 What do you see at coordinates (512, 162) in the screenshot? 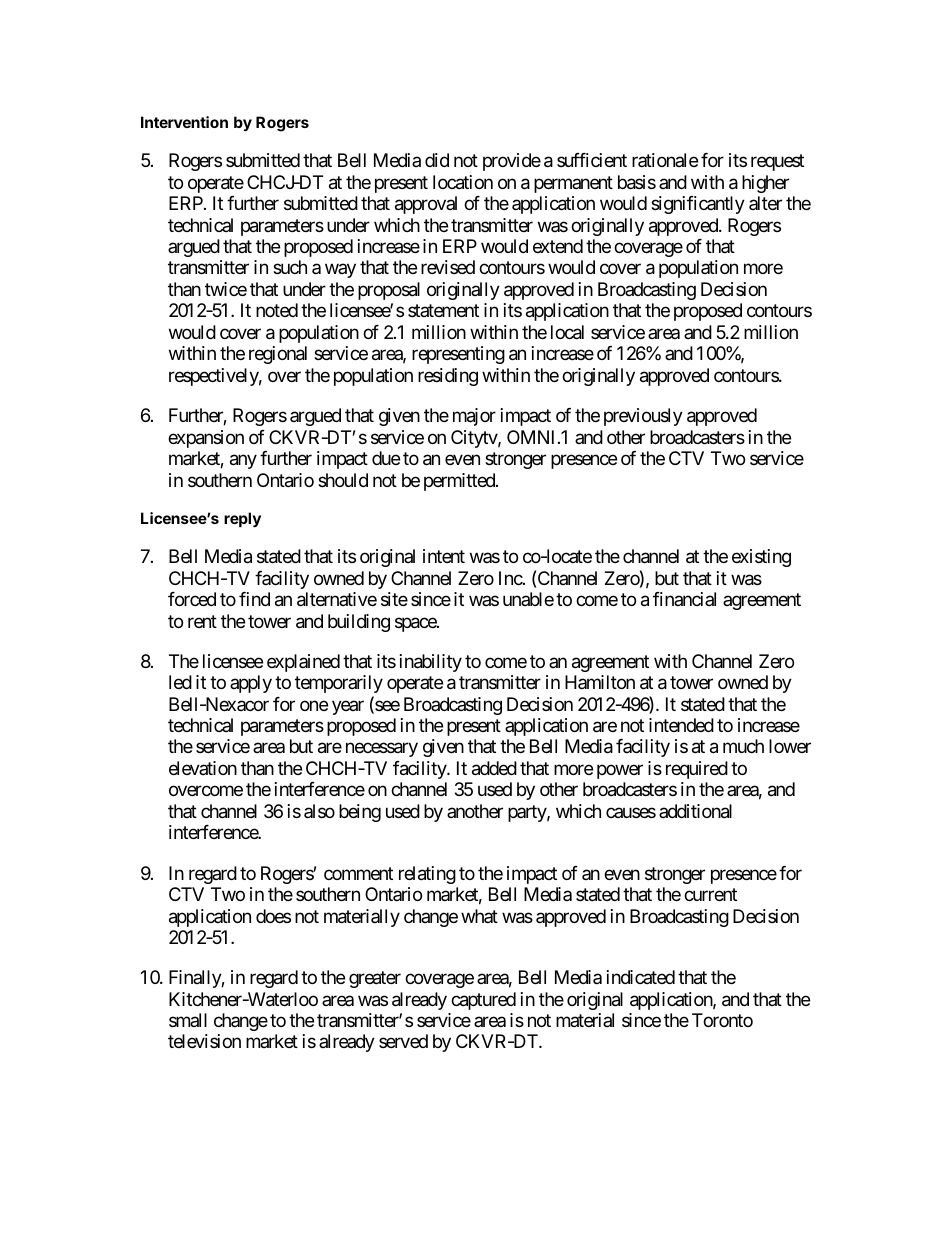
I see `provide` at bounding box center [512, 162].
